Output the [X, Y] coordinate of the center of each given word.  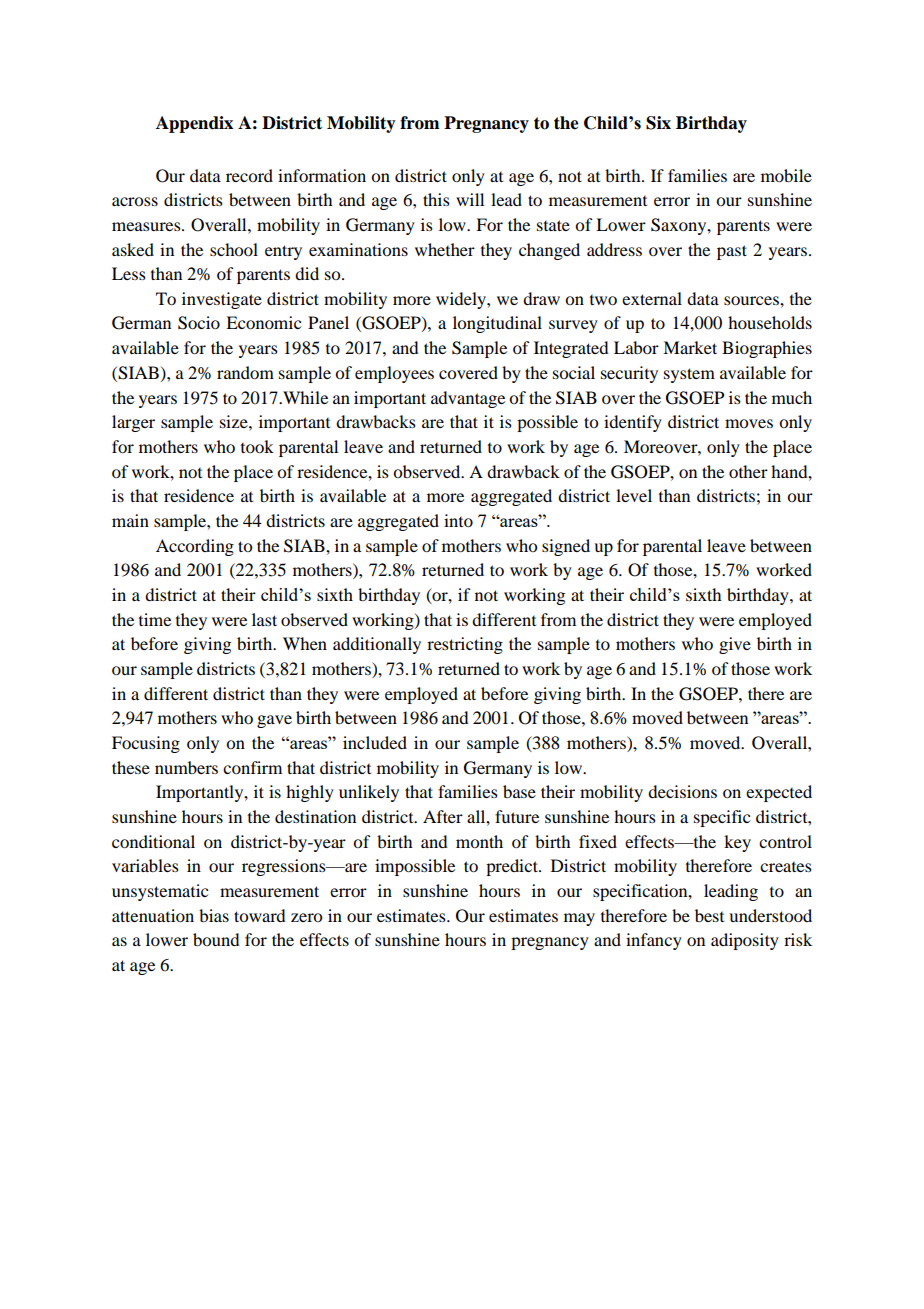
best [709, 915]
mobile [786, 175]
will [470, 199]
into [458, 520]
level [634, 495]
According [195, 547]
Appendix [194, 124]
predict [513, 867]
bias [214, 915]
